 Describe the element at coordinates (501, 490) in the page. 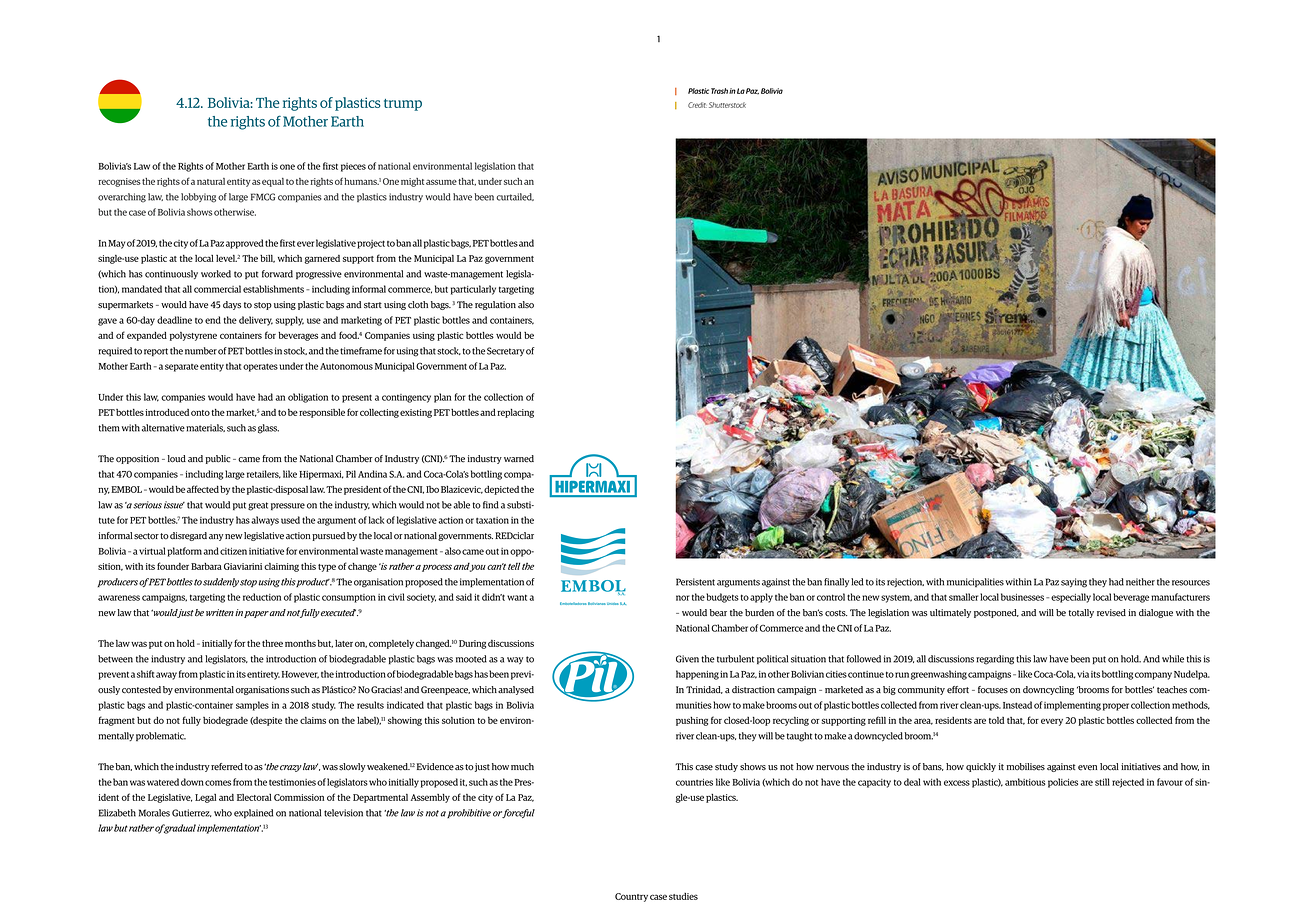

I see `depicted` at that location.
